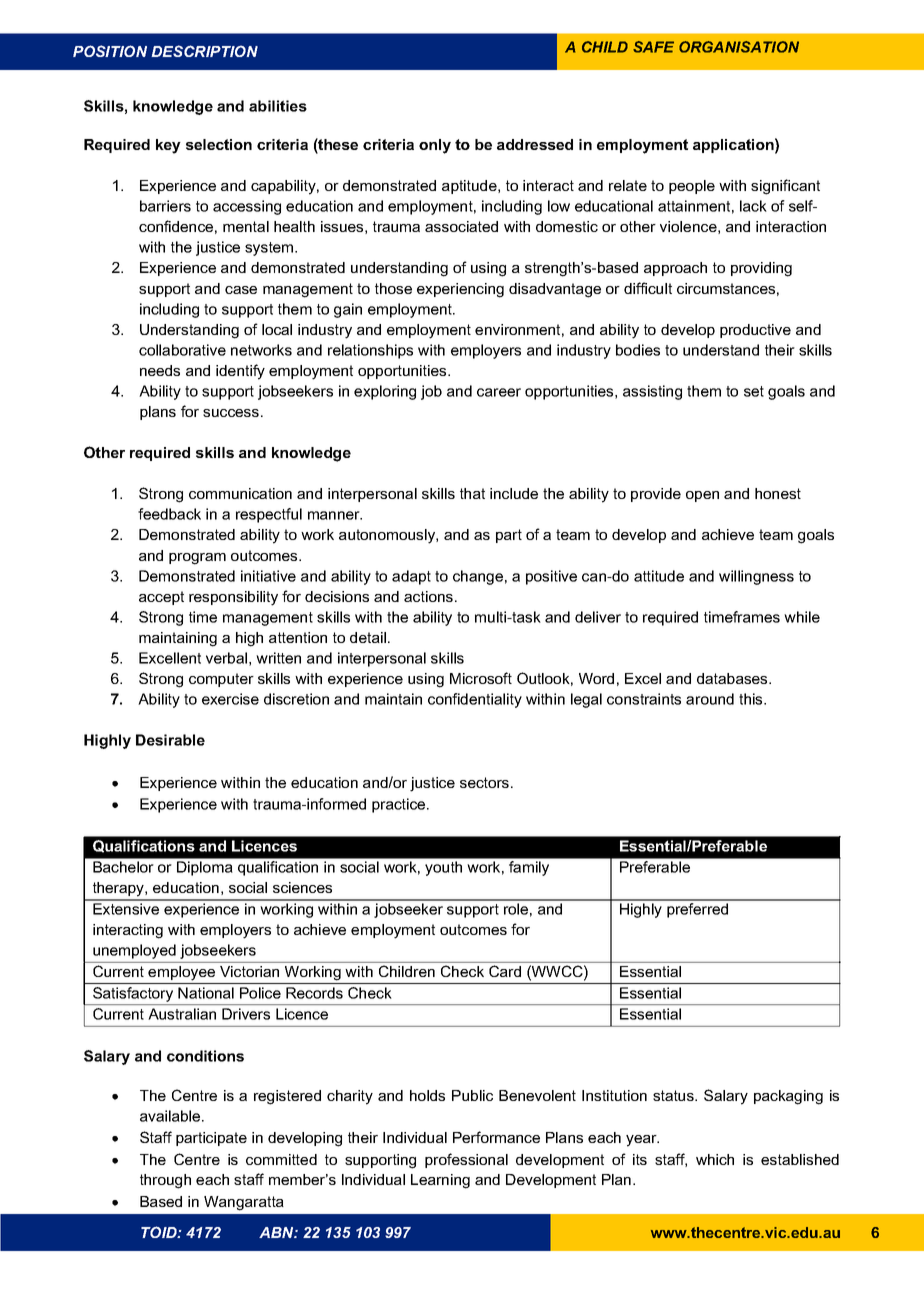 The width and height of the screenshot is (924, 1308). What do you see at coordinates (204, 51) in the screenshot?
I see `DESCRIPTION` at bounding box center [204, 51].
